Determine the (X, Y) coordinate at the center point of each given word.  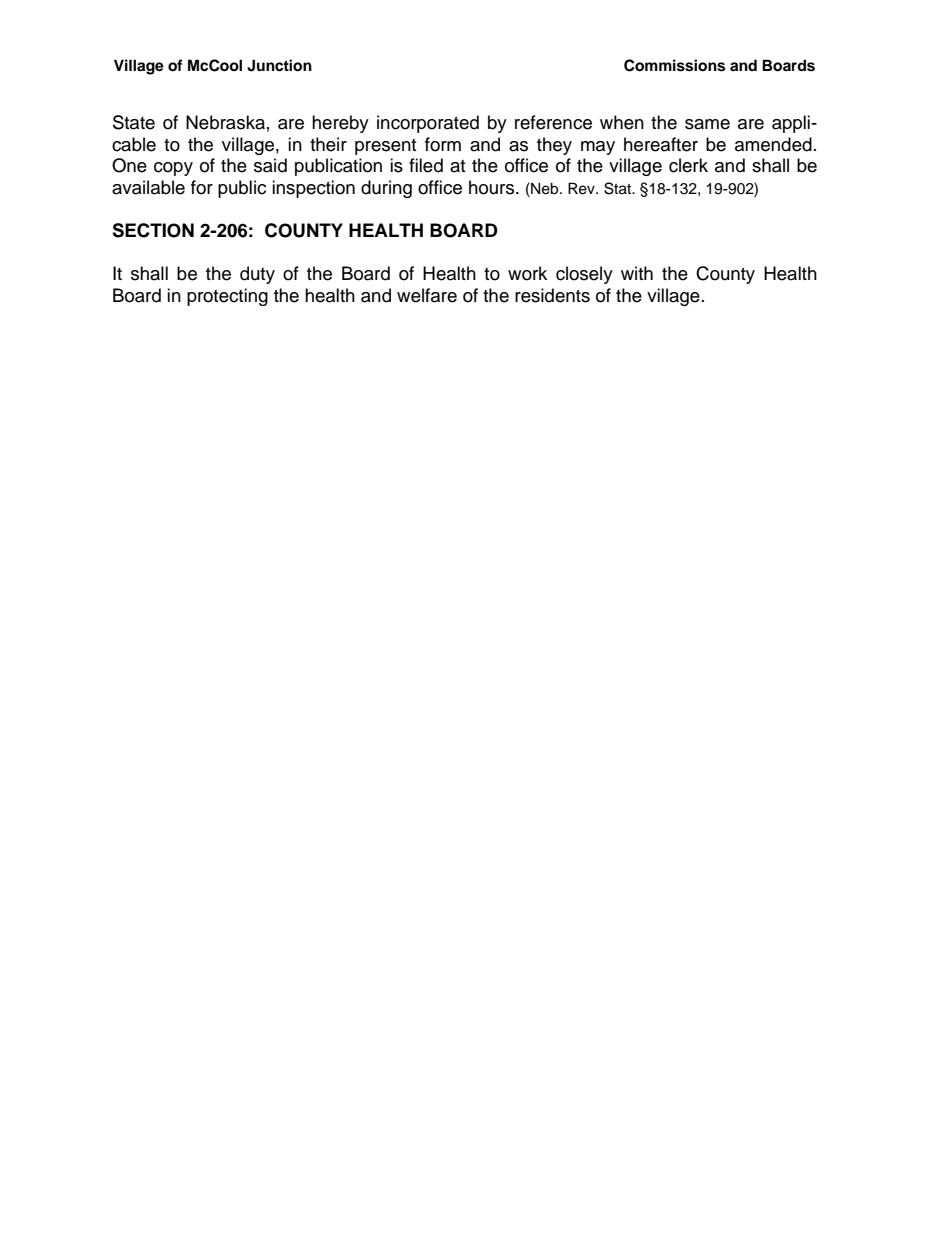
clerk (688, 165)
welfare (427, 295)
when (622, 122)
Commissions (674, 65)
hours (493, 187)
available (148, 187)
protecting (227, 297)
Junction (279, 65)
